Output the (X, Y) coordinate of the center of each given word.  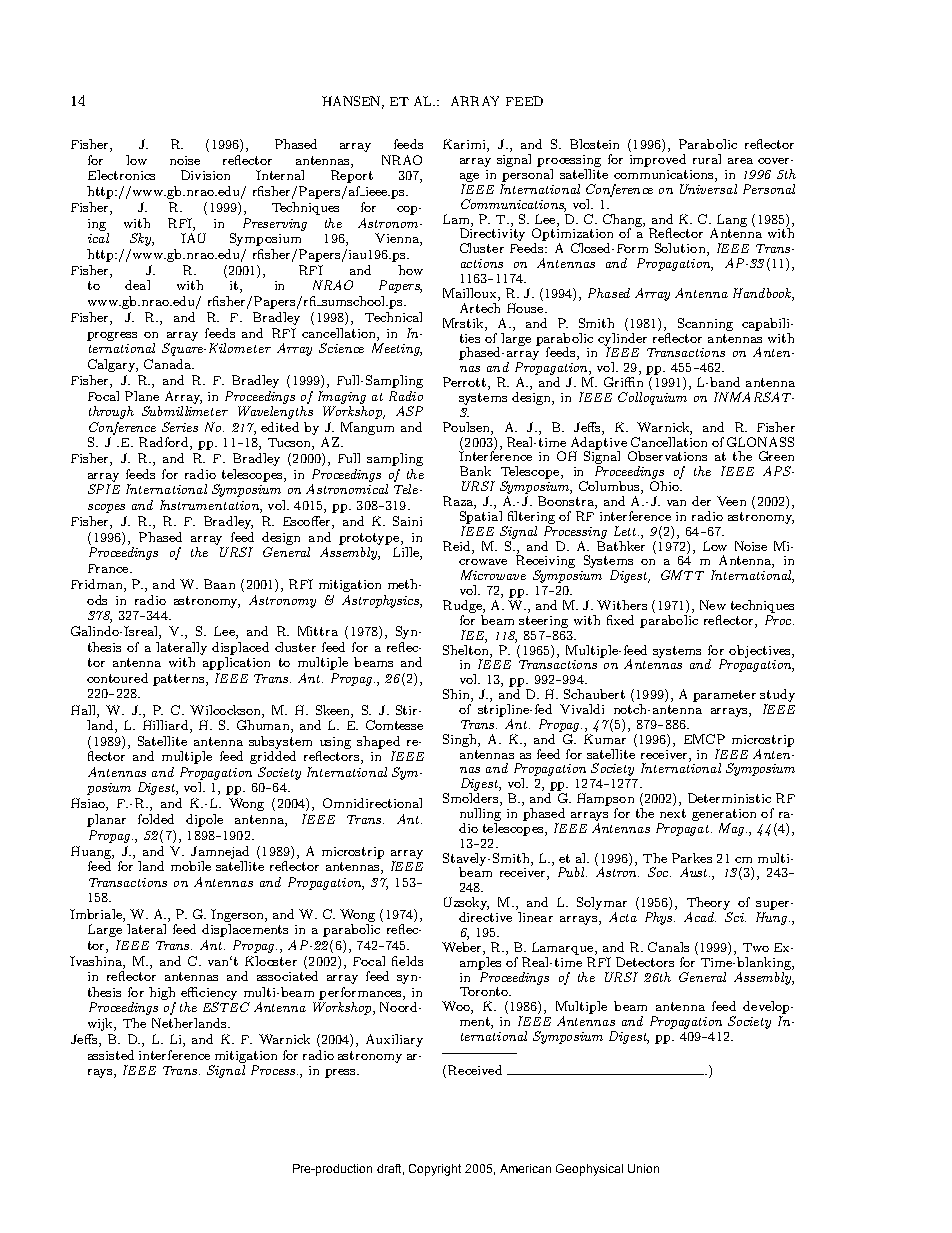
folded (156, 819)
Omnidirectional (372, 803)
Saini (407, 521)
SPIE (104, 489)
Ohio (665, 486)
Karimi (465, 145)
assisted (111, 1055)
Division (205, 175)
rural (707, 159)
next (673, 813)
